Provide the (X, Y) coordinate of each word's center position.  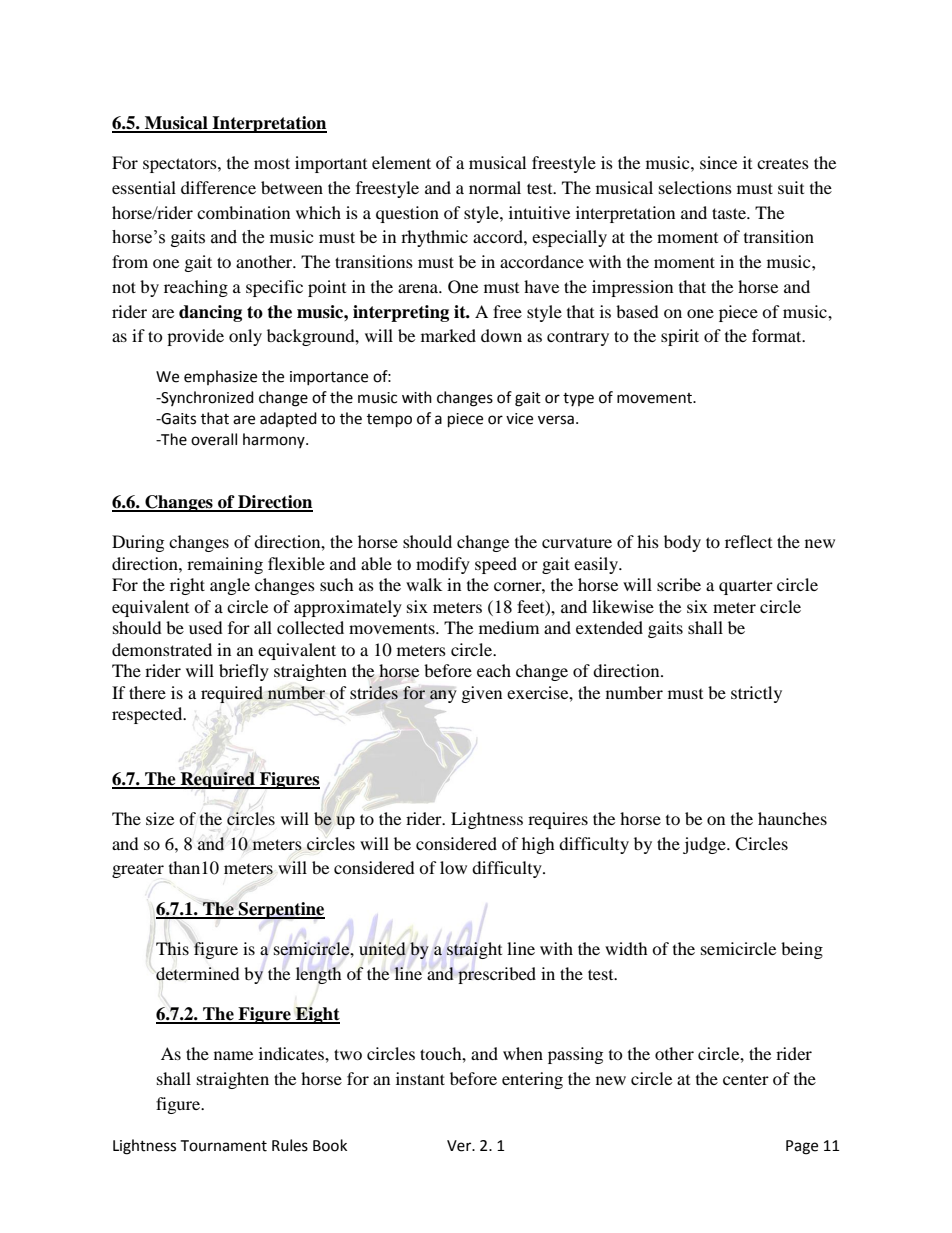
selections (695, 187)
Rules (290, 1145)
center (746, 1079)
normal (495, 187)
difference (218, 187)
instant (420, 1078)
